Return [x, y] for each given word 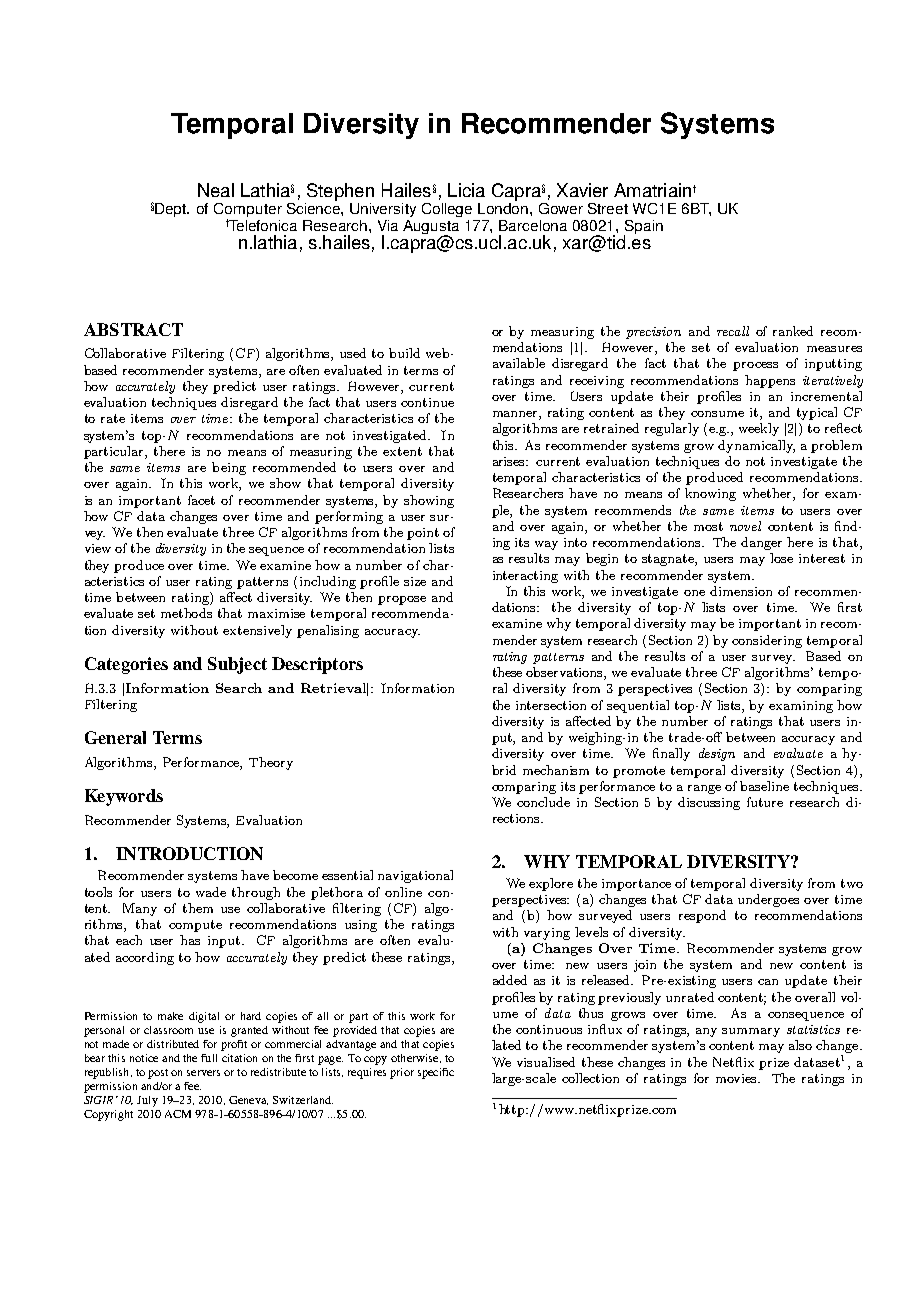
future [765, 802]
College [447, 210]
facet [201, 500]
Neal [216, 190]
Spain [643, 228]
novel [745, 526]
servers [203, 1073]
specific [436, 1073]
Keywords [124, 797]
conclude [543, 802]
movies [738, 1078]
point [423, 534]
